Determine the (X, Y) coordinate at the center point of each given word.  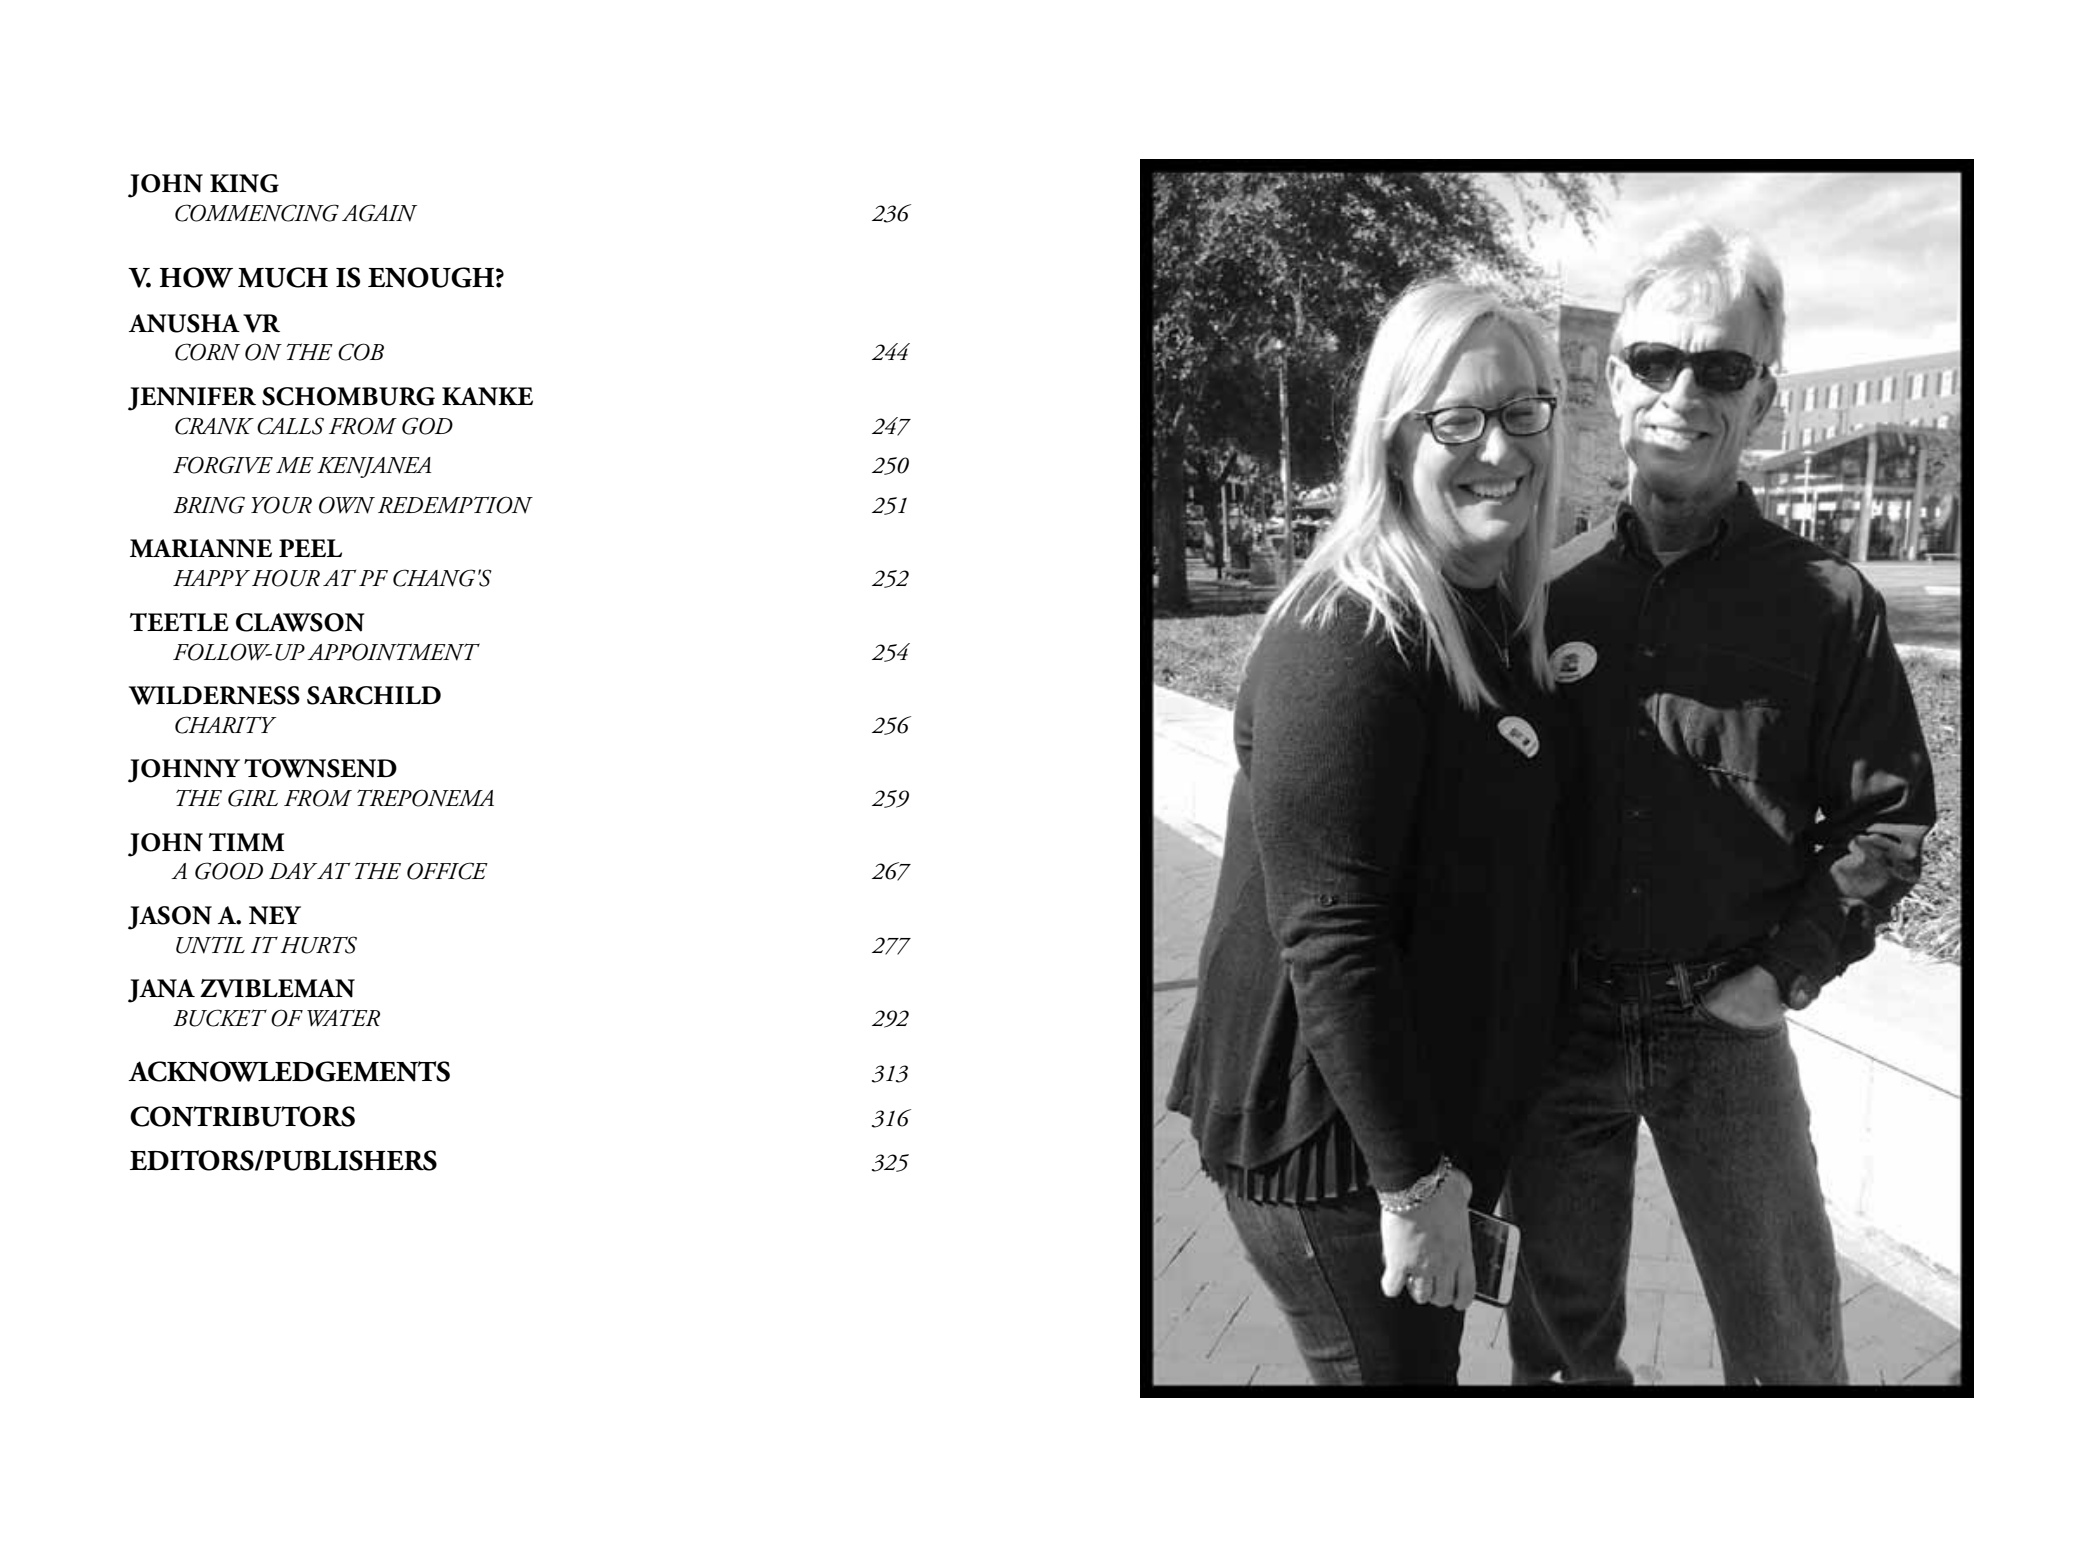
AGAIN (379, 213)
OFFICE (447, 871)
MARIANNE (201, 548)
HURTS (319, 945)
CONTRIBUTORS (242, 1116)
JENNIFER (192, 399)
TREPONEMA (425, 798)
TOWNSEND (320, 768)
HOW (196, 277)
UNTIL (210, 945)
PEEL (310, 548)
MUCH (283, 277)
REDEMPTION (455, 505)
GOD (427, 426)
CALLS (290, 426)
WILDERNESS (214, 695)
